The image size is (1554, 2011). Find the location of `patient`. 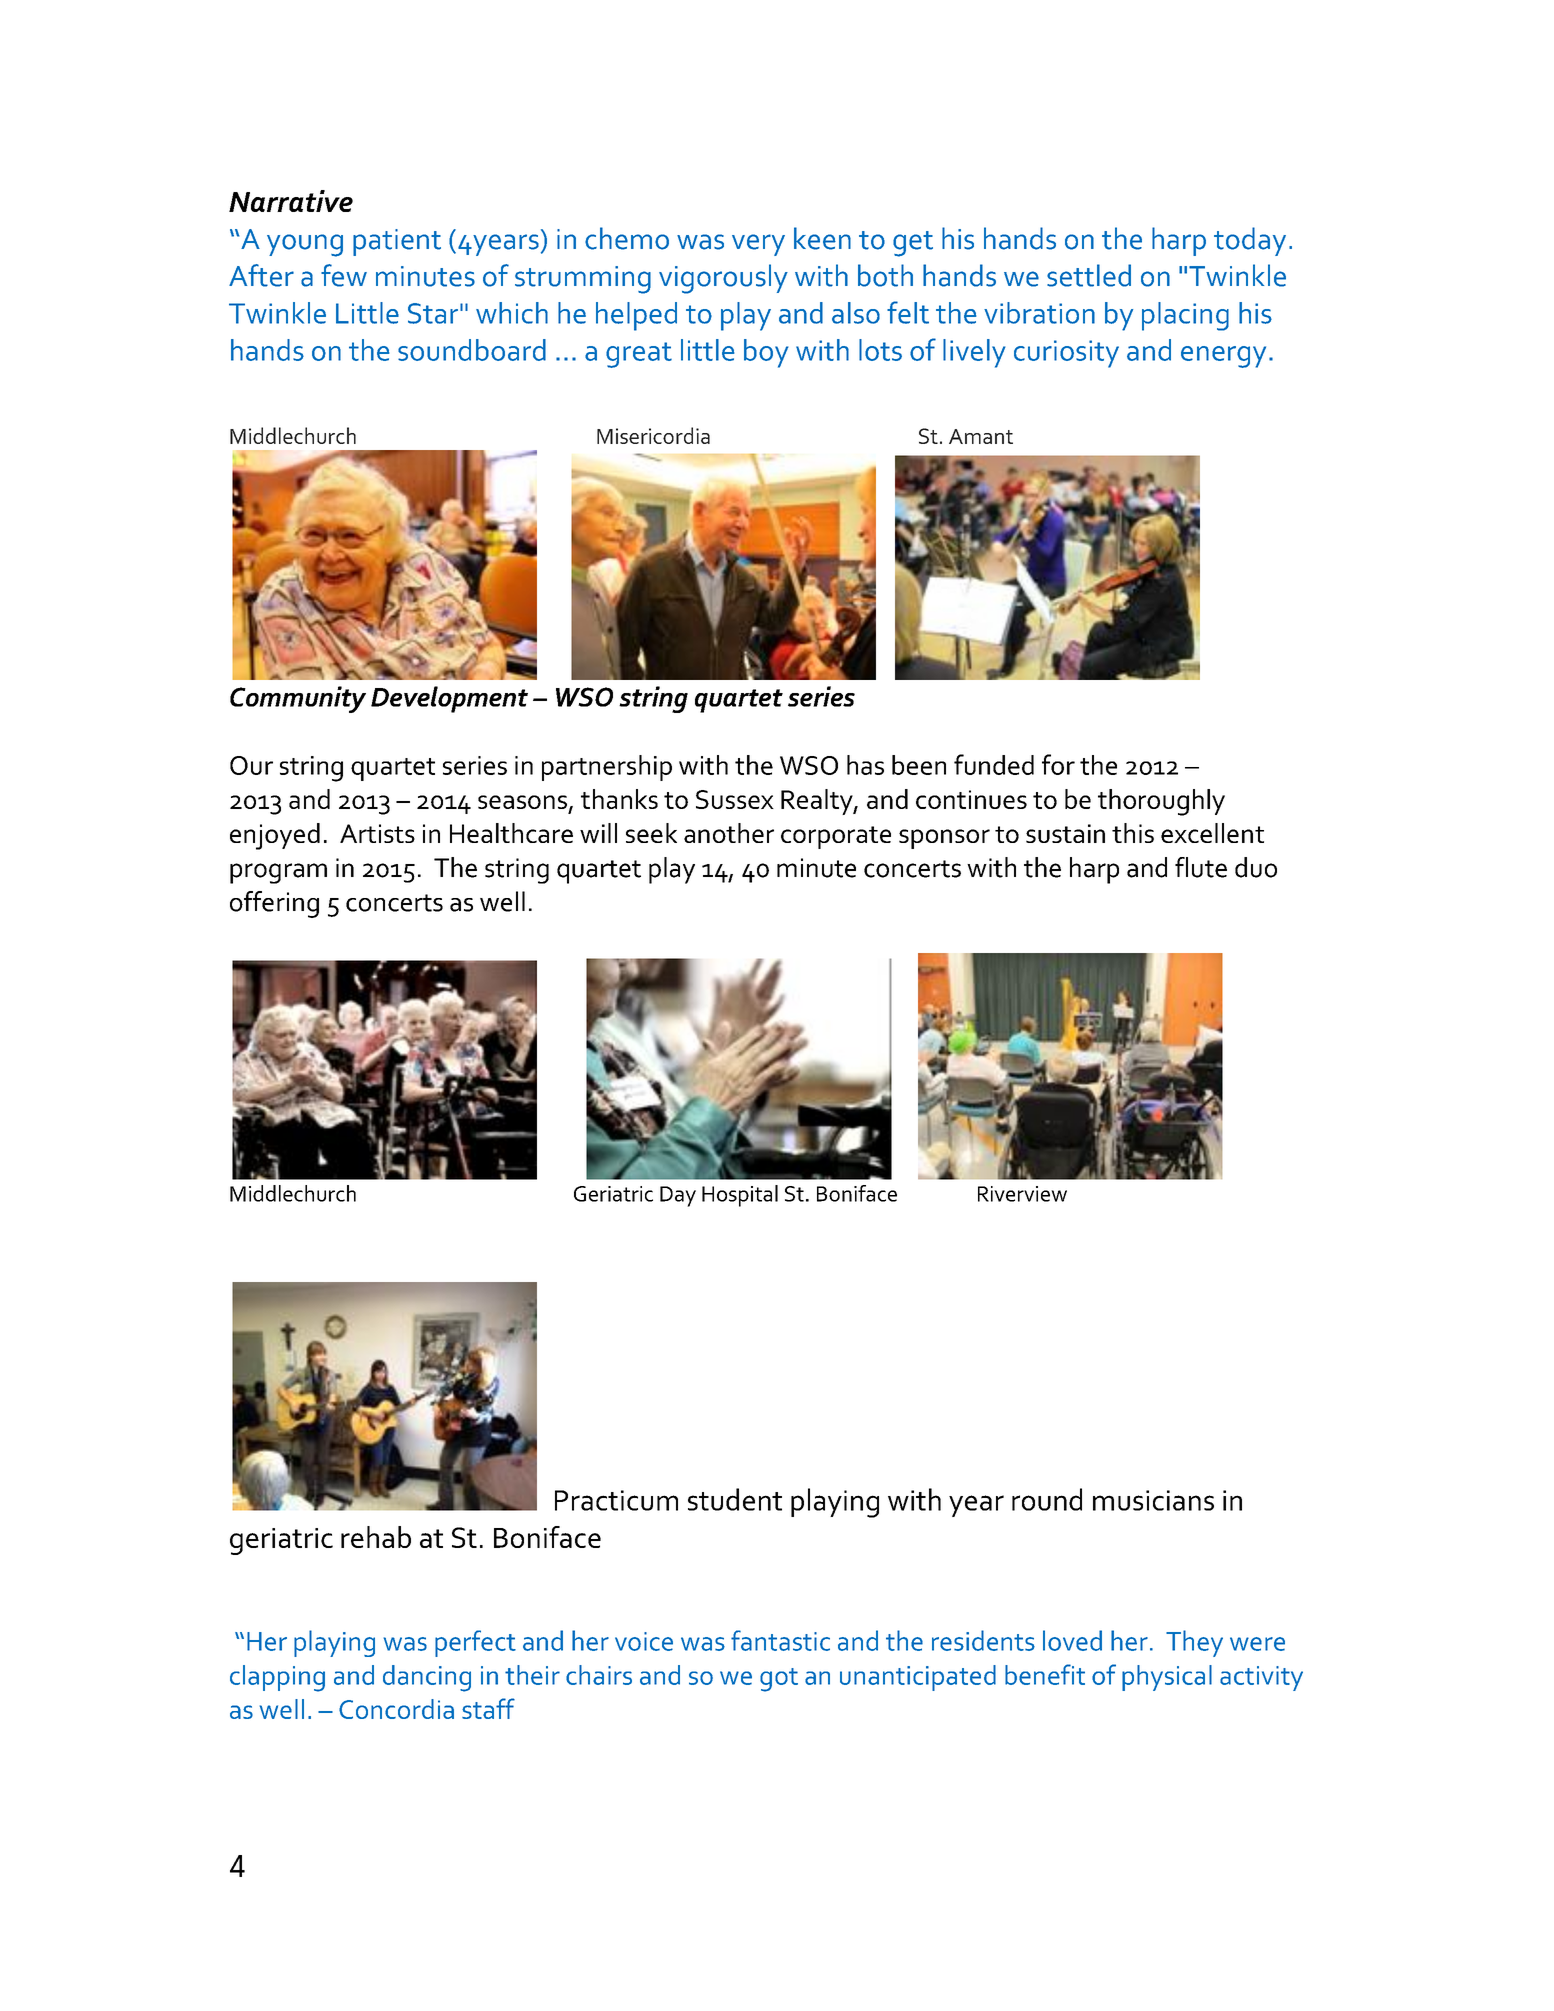

patient is located at coordinates (397, 242).
